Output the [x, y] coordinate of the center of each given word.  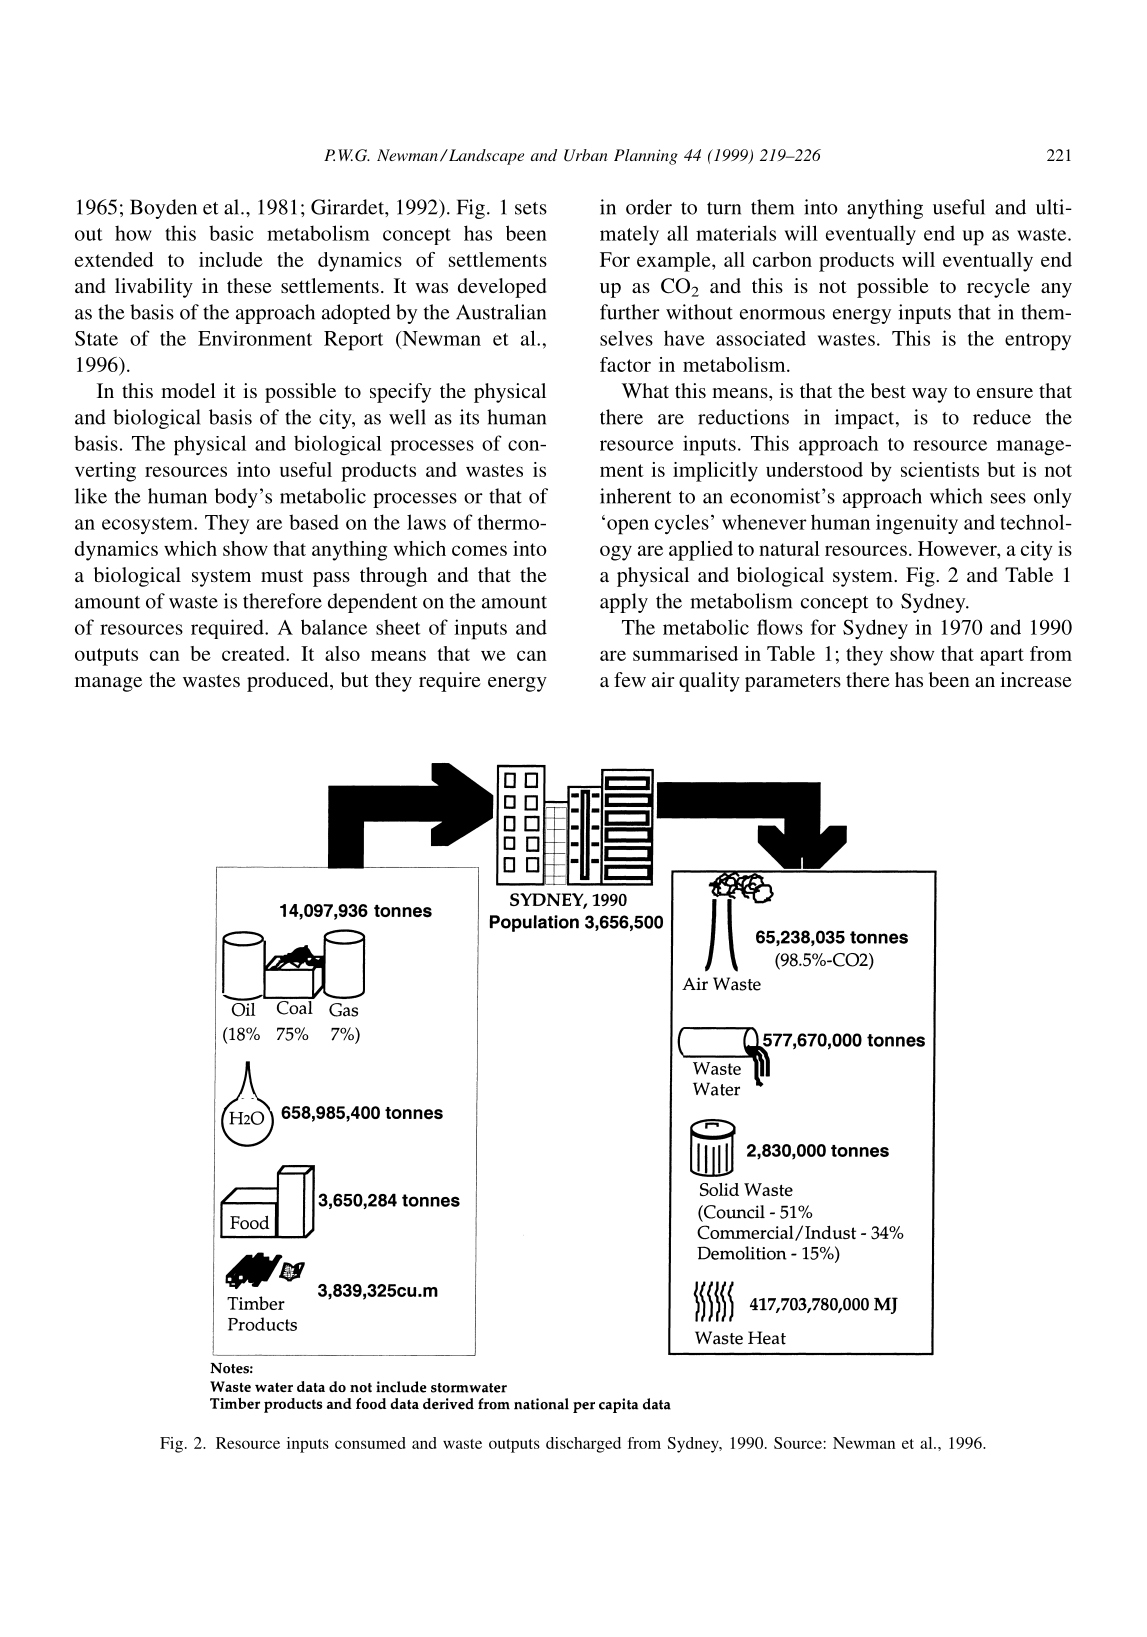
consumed [370, 1443]
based [314, 522]
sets [531, 208]
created [254, 653]
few [630, 679]
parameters [793, 683]
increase [1036, 679]
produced [289, 682]
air [663, 679]
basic [231, 233]
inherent [635, 496]
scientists [940, 469]
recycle [998, 288]
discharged [583, 1445]
